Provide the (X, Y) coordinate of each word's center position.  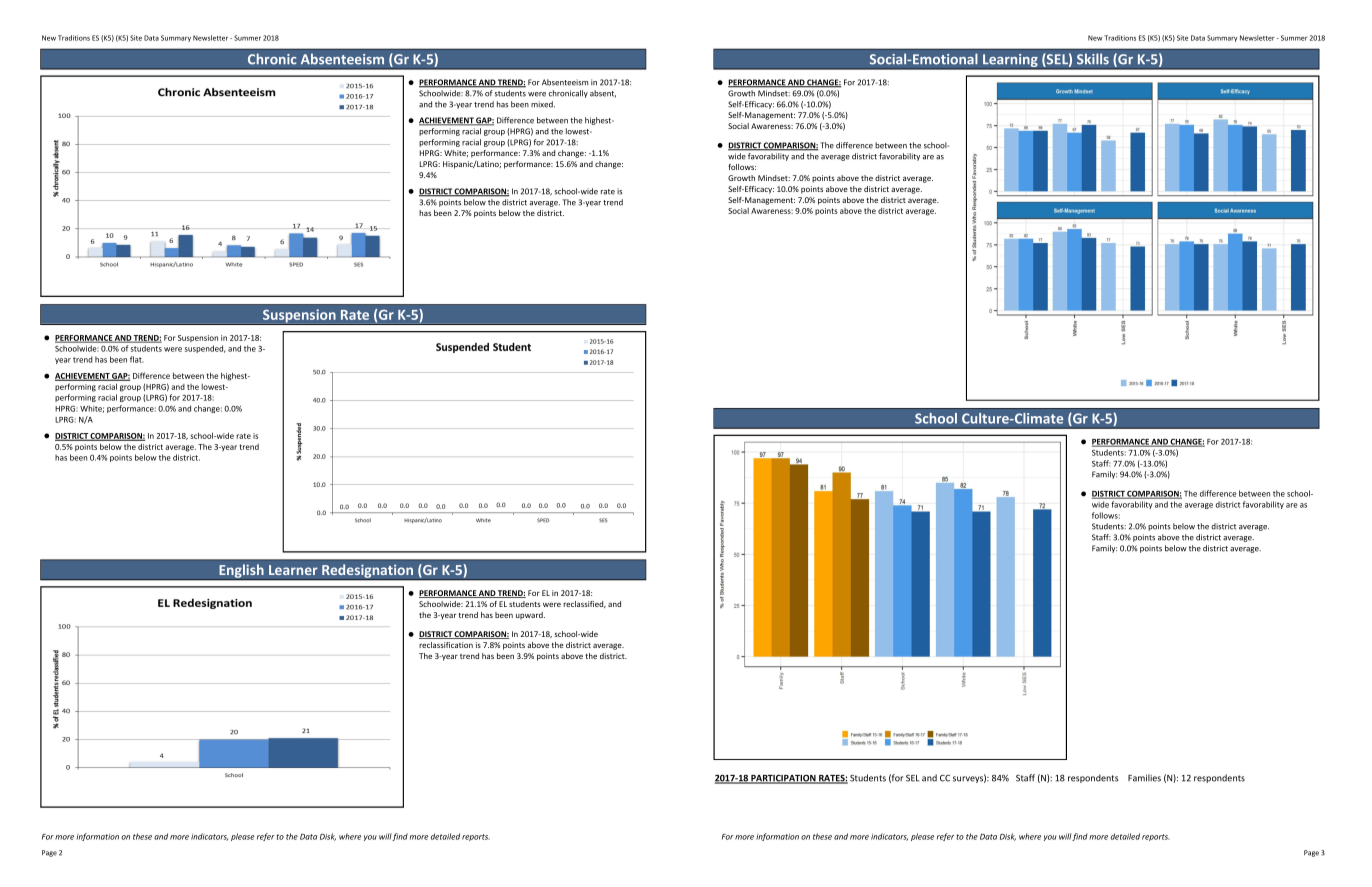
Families (1144, 778)
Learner (293, 570)
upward (530, 616)
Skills (1093, 59)
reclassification (446, 645)
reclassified (584, 604)
